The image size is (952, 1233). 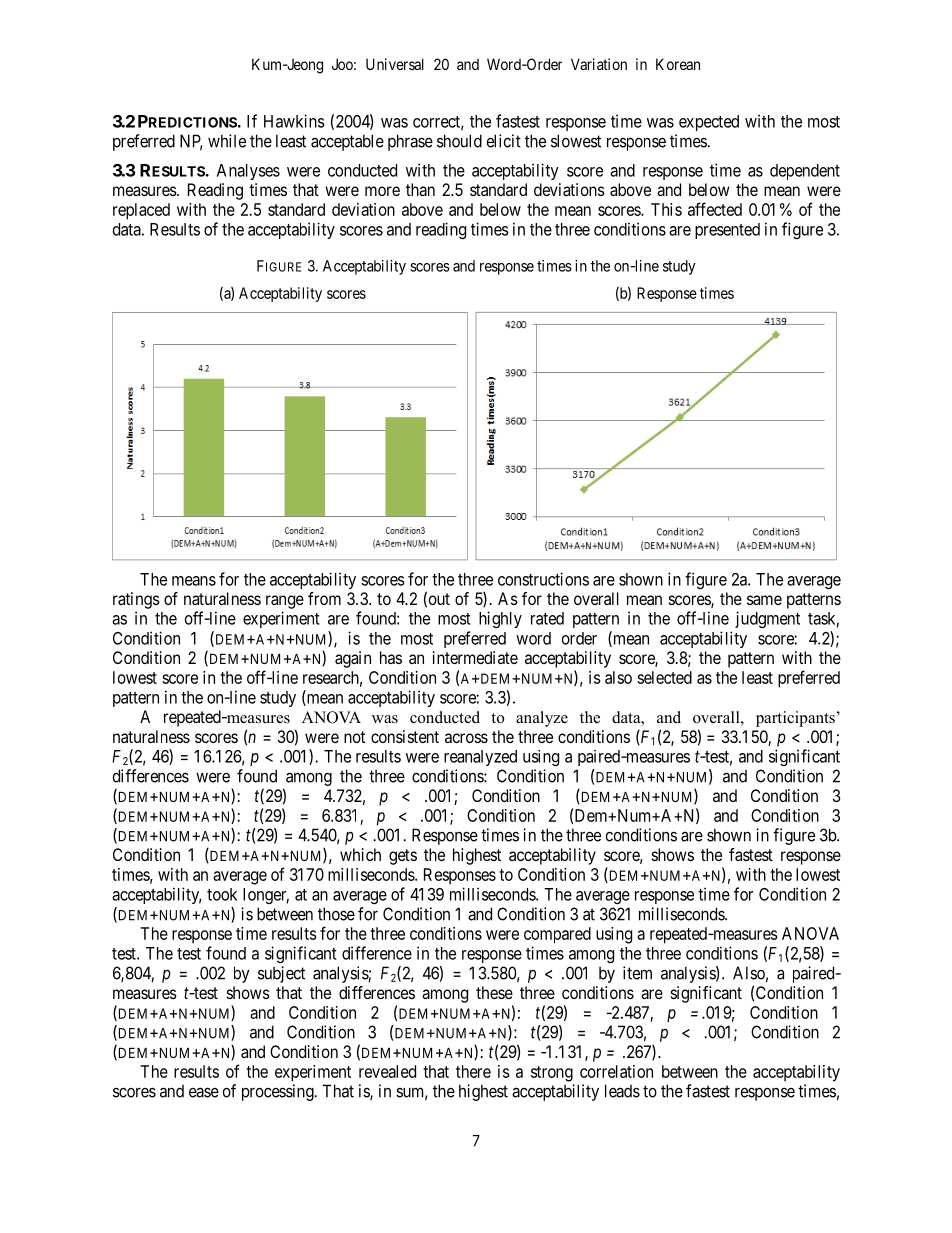 I want to click on while, so click(x=227, y=141).
